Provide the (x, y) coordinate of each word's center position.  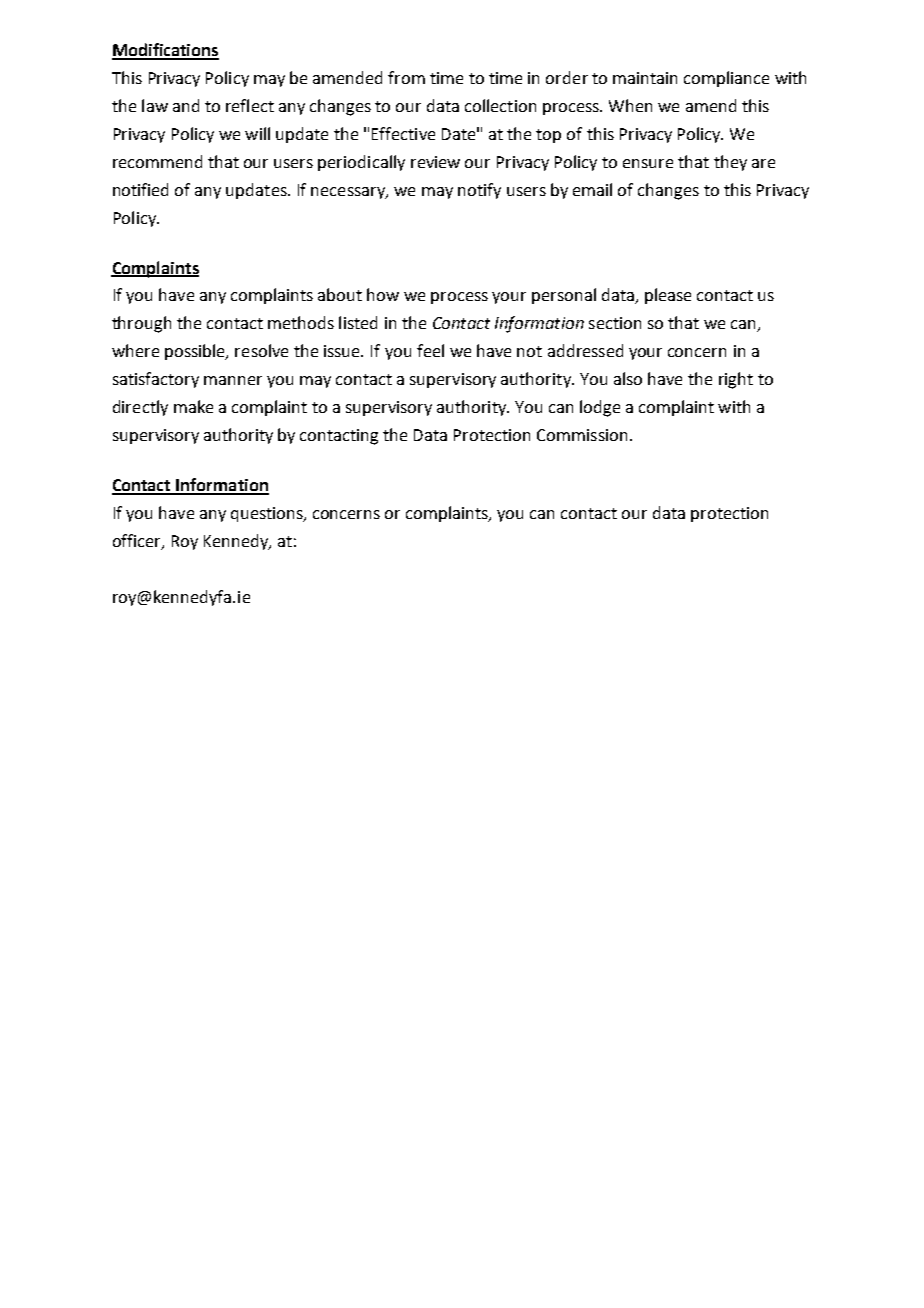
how (383, 294)
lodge (600, 408)
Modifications (165, 51)
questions (268, 514)
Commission (582, 435)
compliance (726, 79)
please (668, 296)
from (406, 77)
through (141, 324)
